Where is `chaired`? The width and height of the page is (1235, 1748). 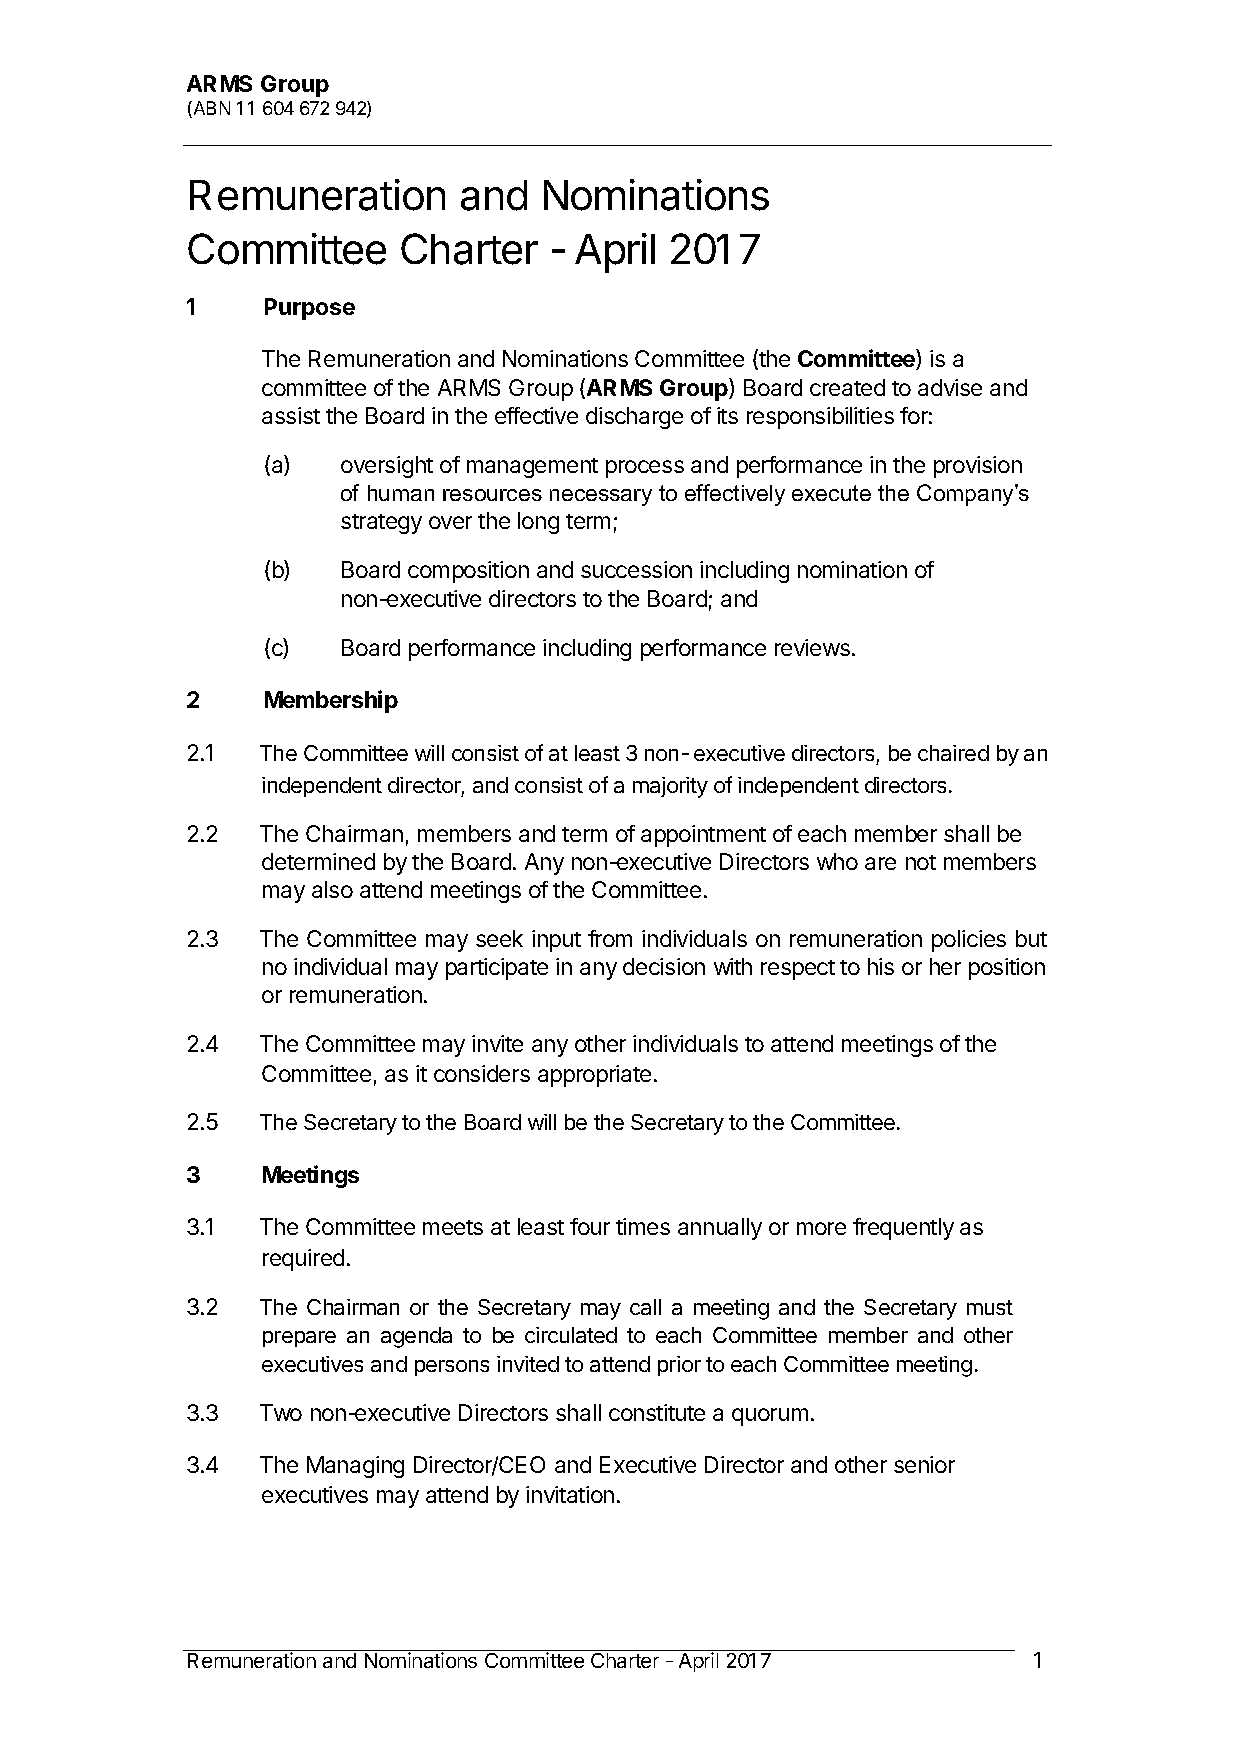
chaired is located at coordinates (953, 753).
